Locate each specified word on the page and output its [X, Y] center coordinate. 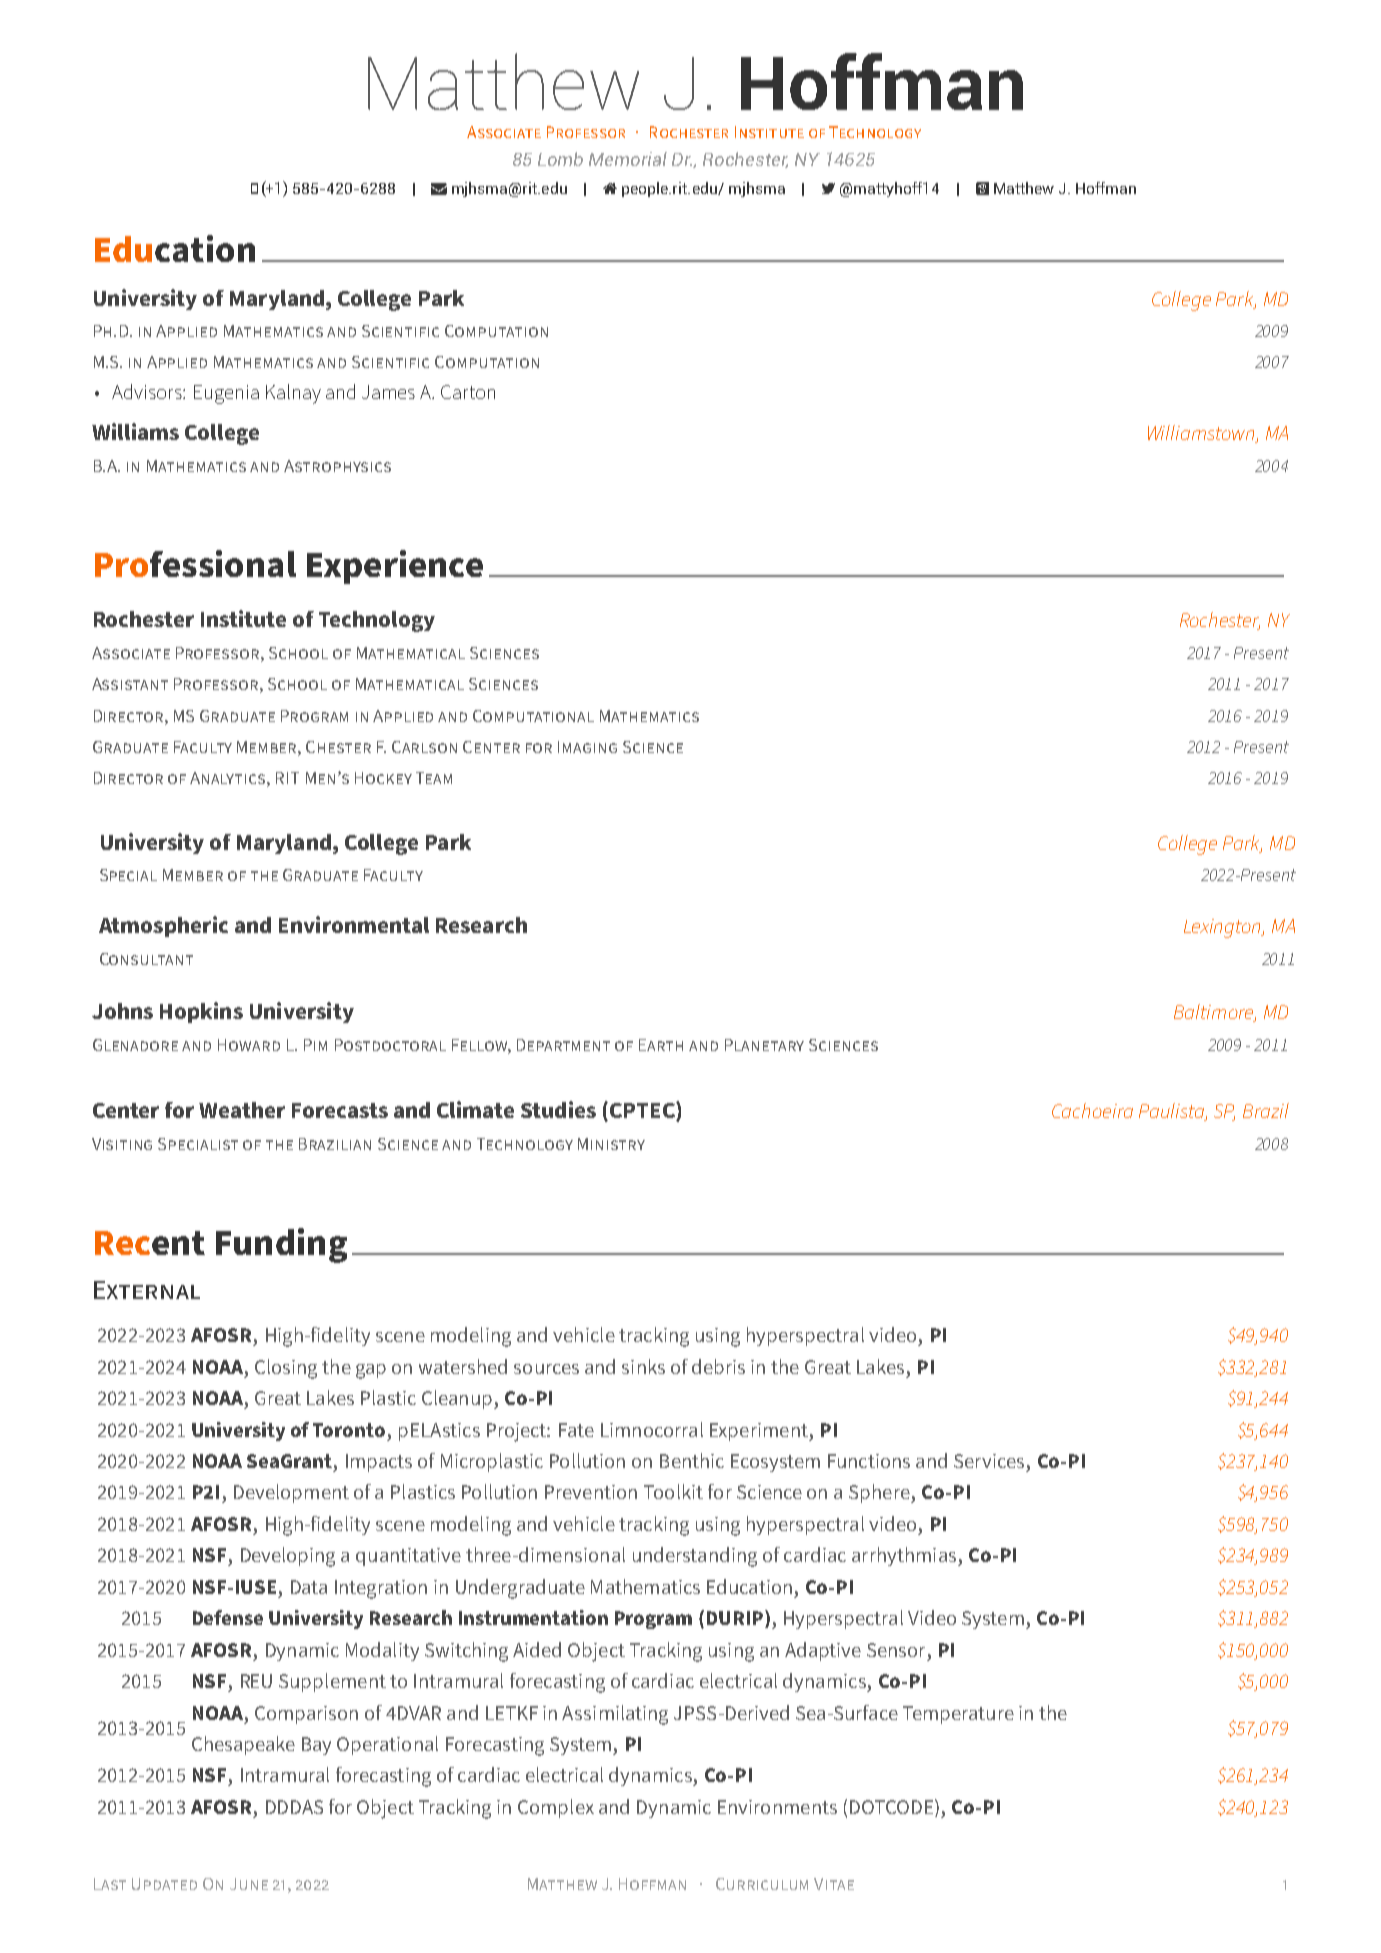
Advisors [148, 391]
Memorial [628, 159]
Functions [869, 1461]
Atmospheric [163, 926]
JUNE [249, 1884]
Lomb [560, 159]
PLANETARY [764, 1045]
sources [546, 1369]
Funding [281, 1245]
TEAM [434, 778]
